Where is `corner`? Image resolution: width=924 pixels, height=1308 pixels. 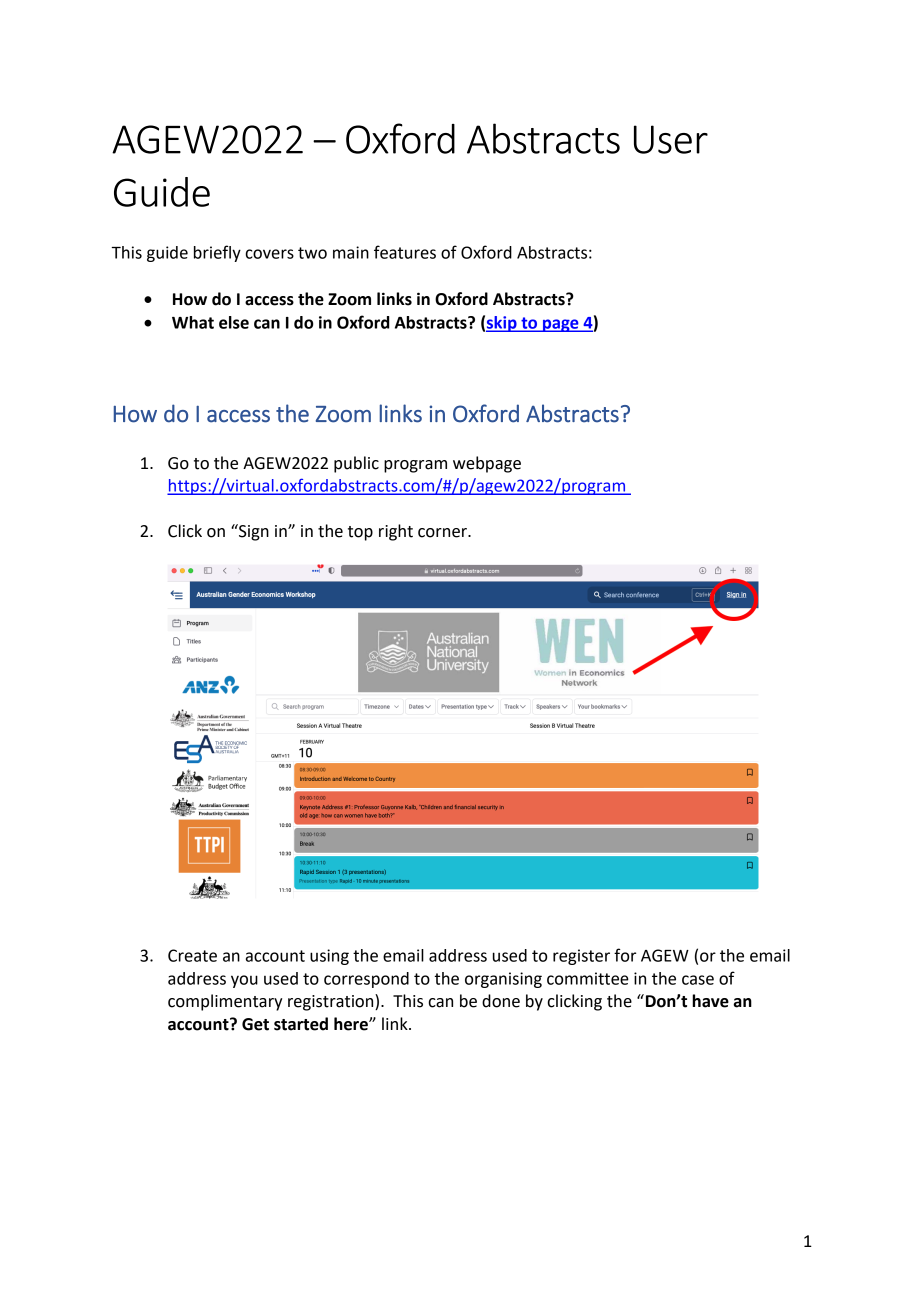 corner is located at coordinates (443, 533).
